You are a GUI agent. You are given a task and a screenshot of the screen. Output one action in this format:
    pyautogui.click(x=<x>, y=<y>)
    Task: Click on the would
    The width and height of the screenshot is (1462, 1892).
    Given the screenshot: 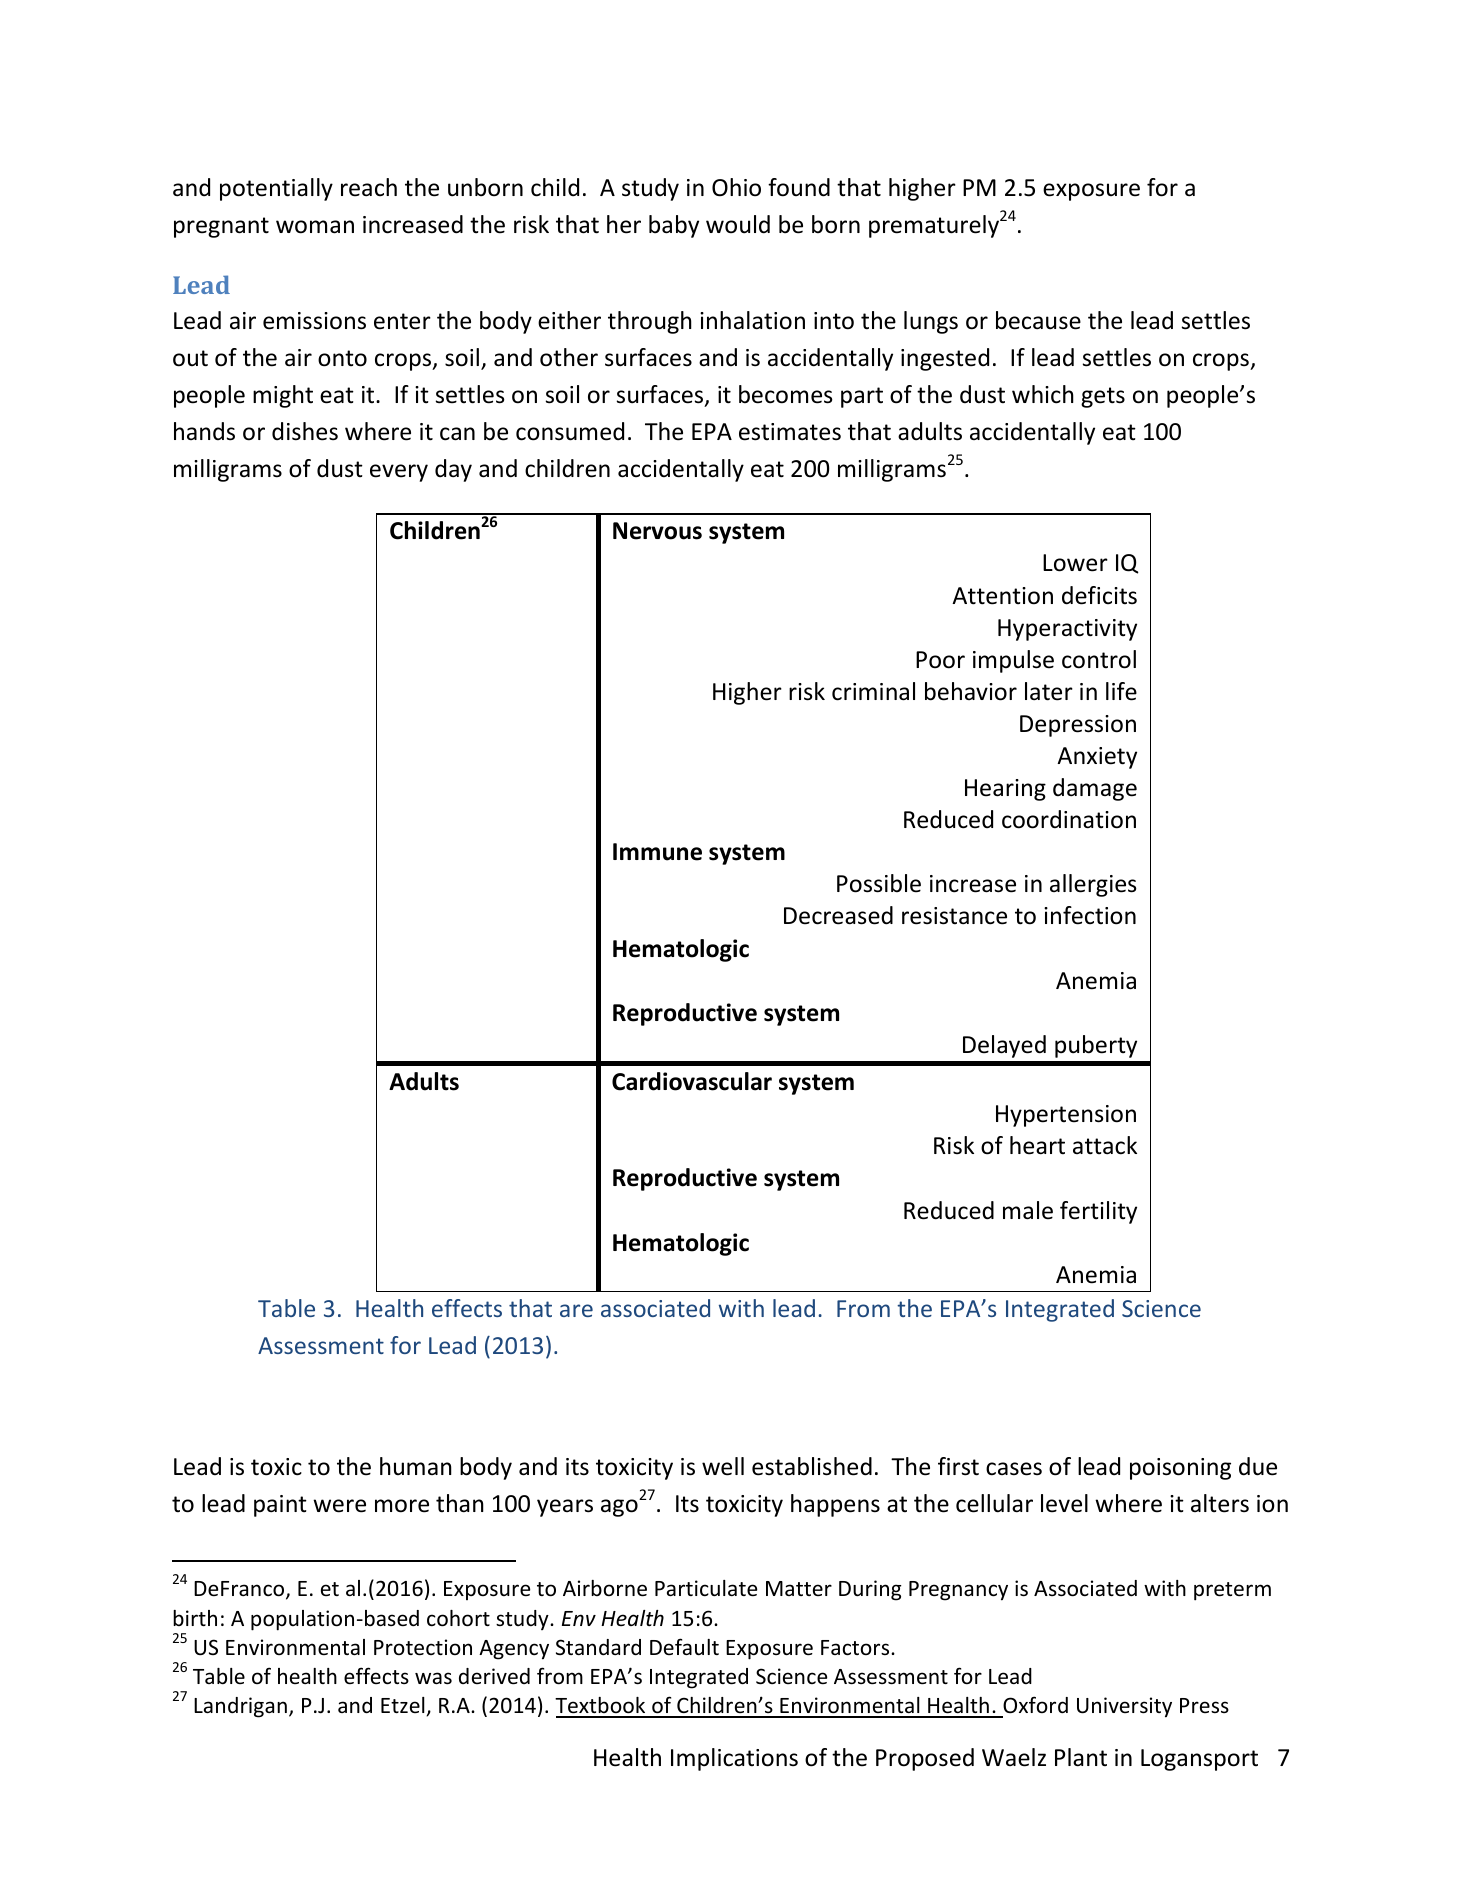 What is the action you would take?
    pyautogui.click(x=738, y=224)
